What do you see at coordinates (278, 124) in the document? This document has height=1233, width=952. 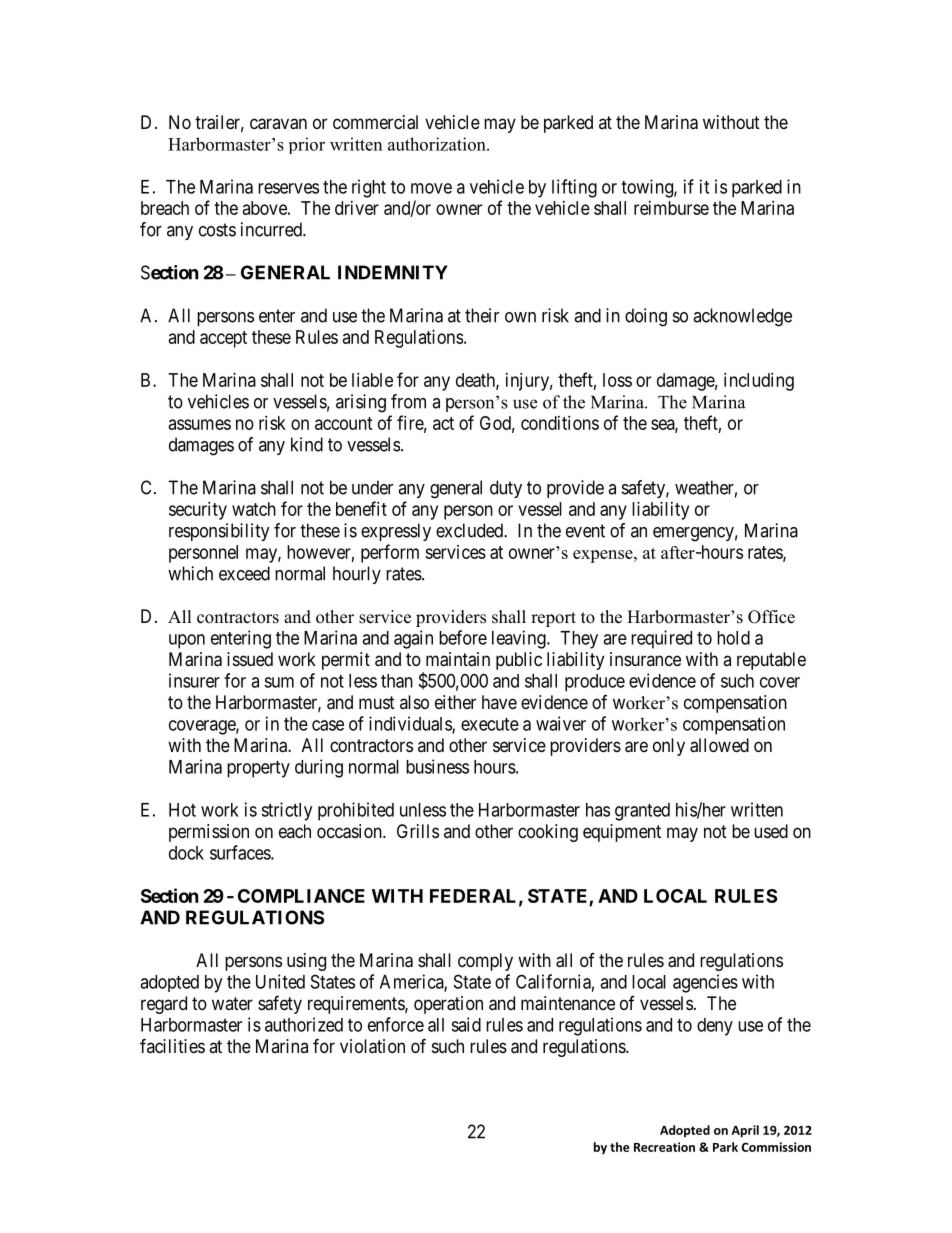 I see `caravan` at bounding box center [278, 124].
